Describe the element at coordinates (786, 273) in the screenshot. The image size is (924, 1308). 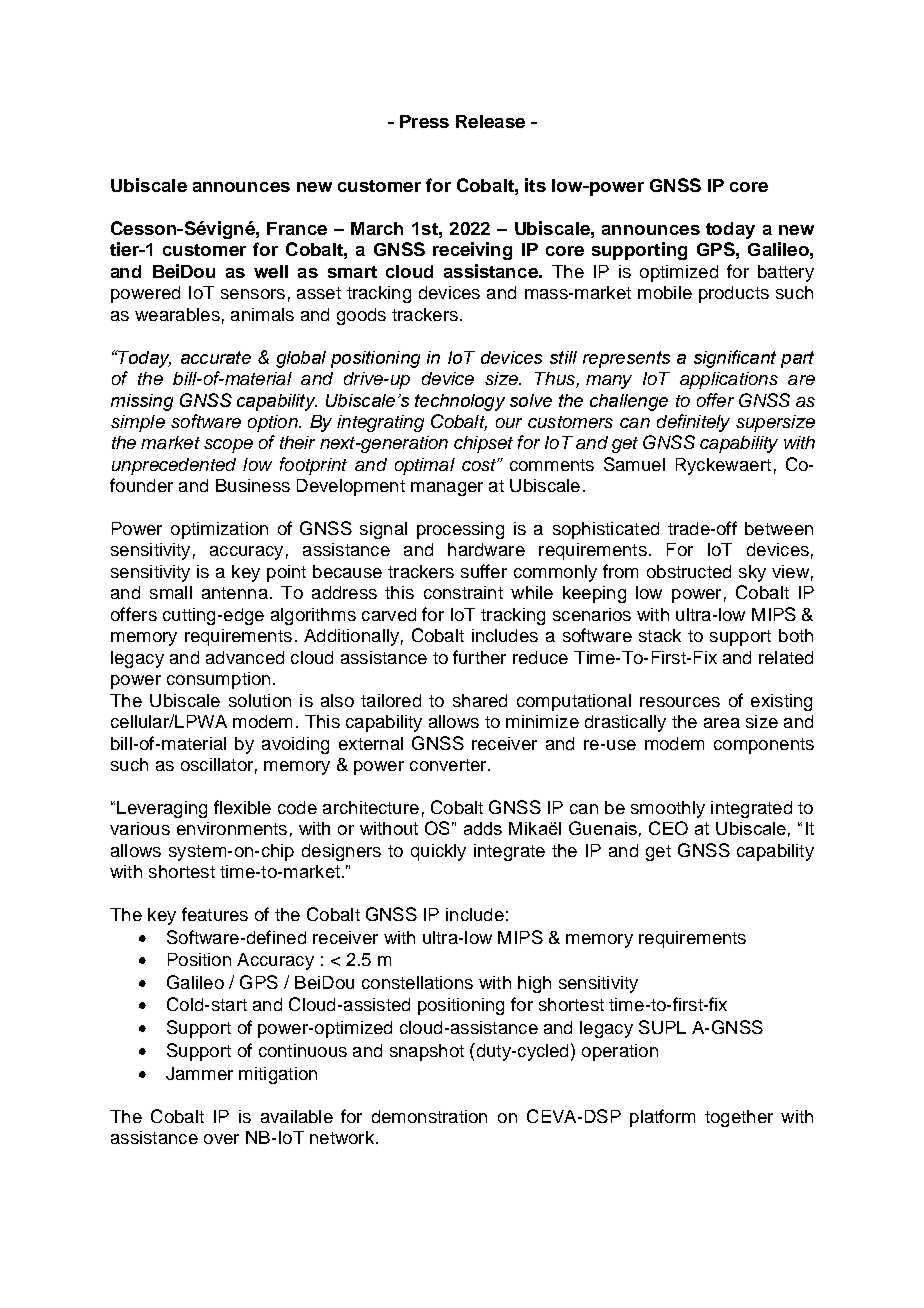
I see `battery` at that location.
